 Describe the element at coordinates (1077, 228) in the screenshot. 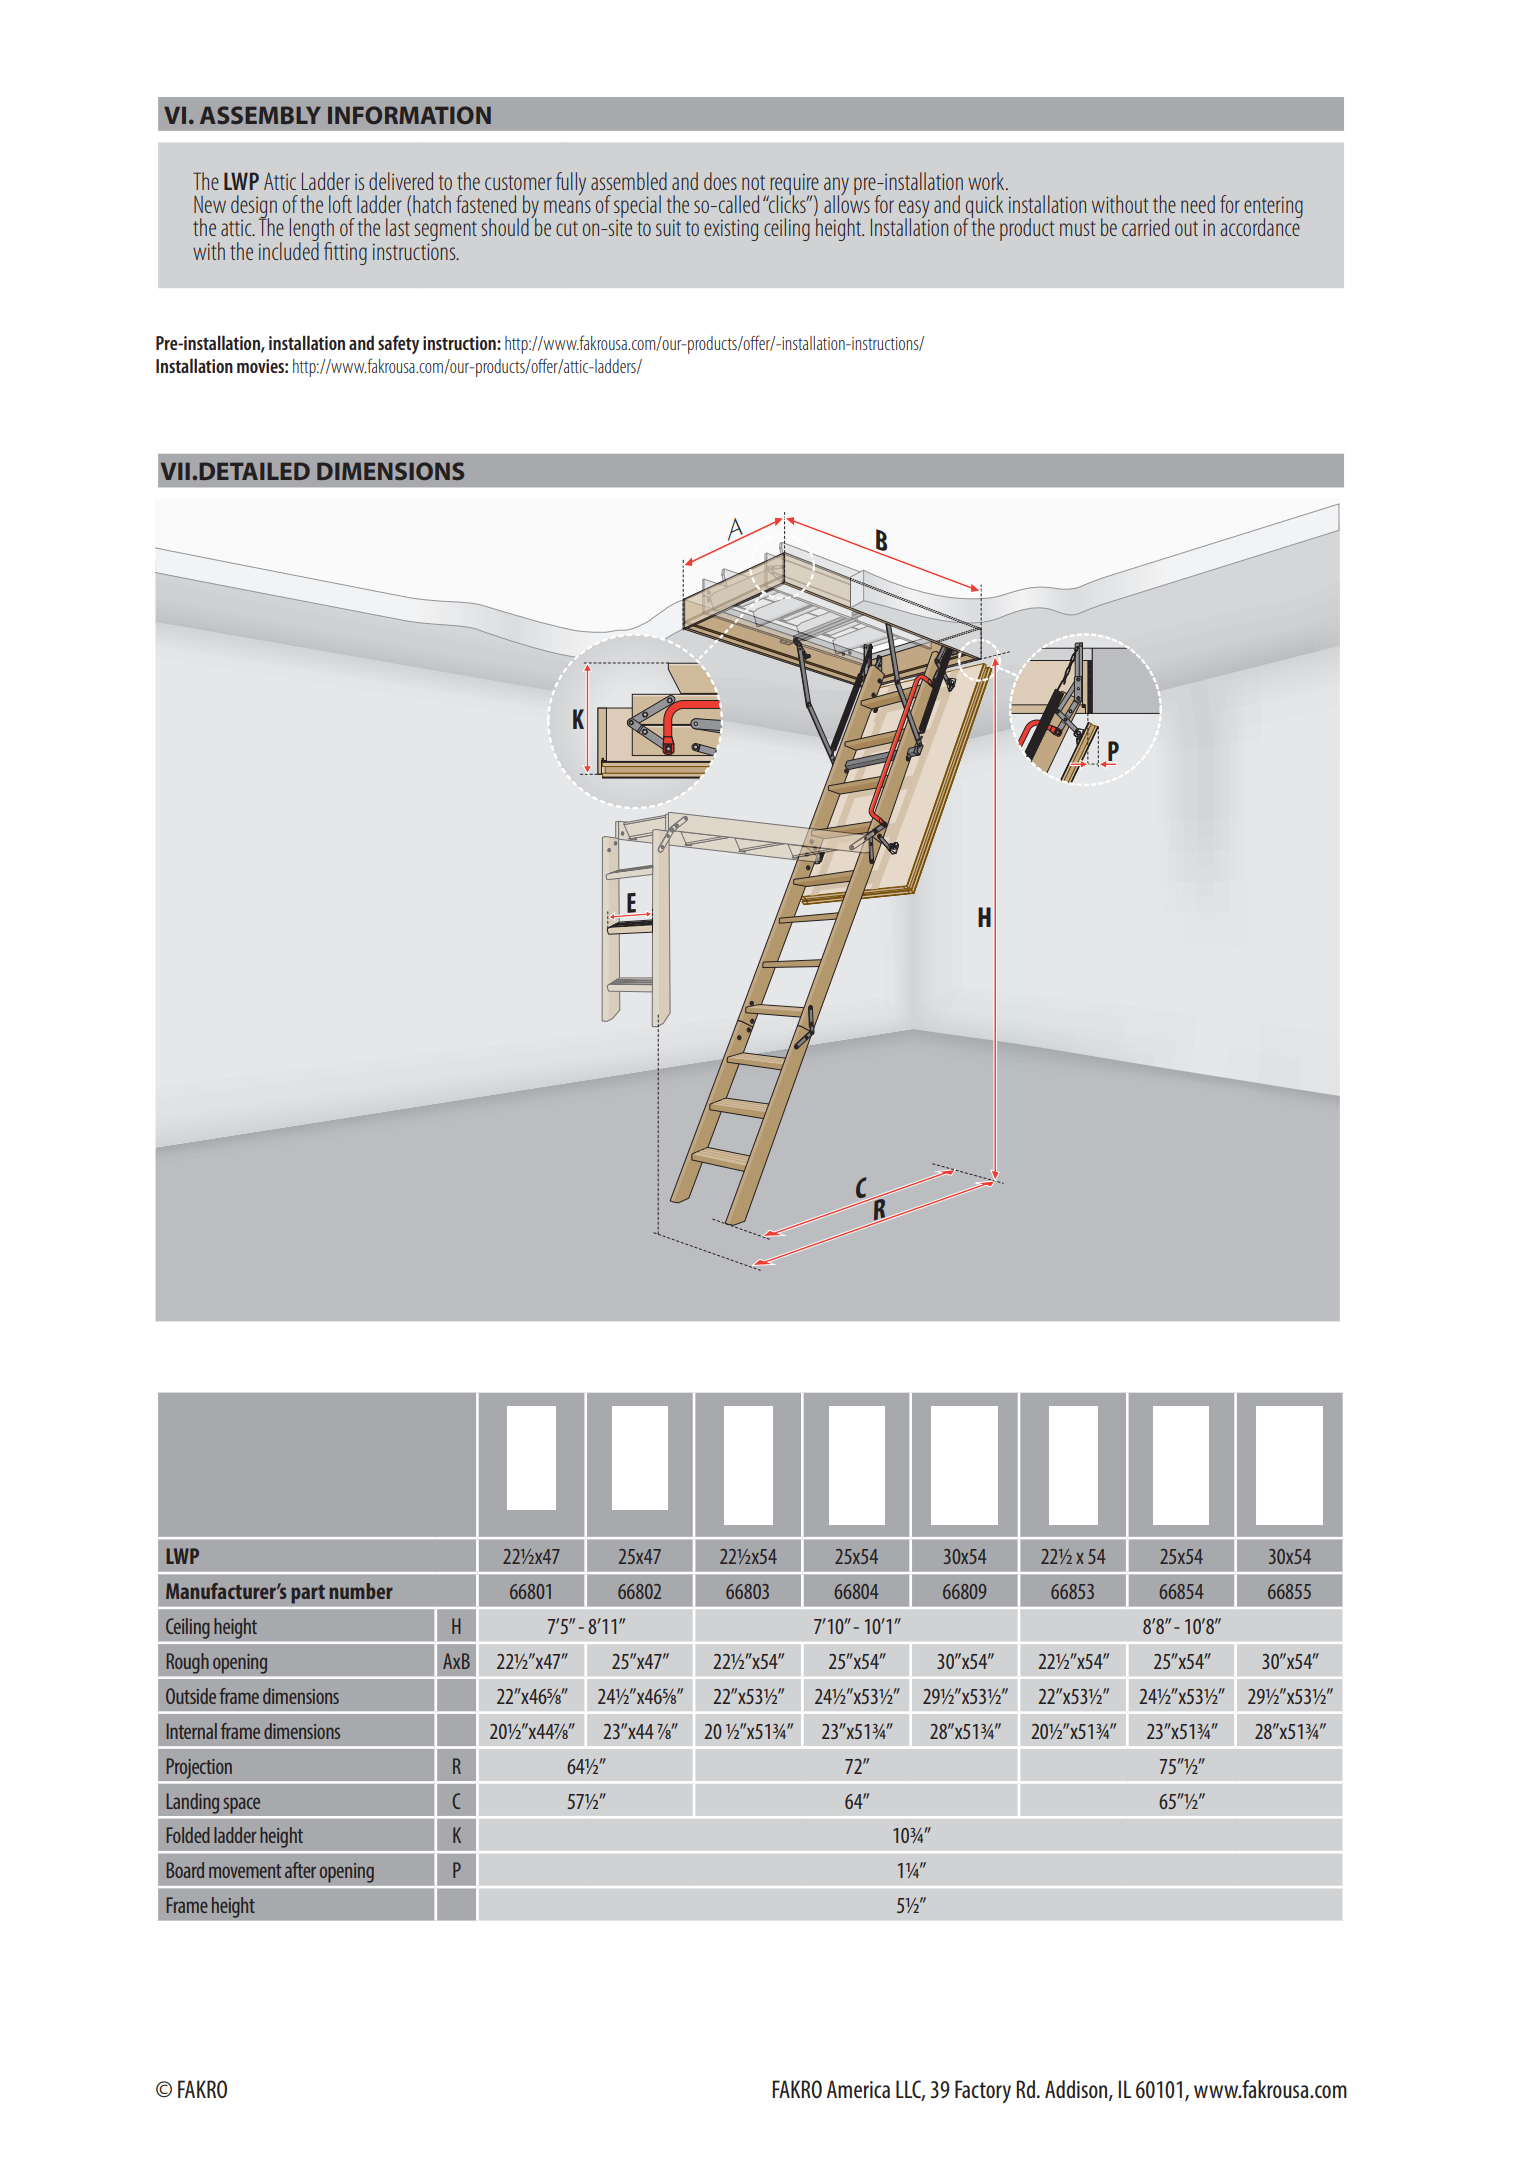

I see `must` at that location.
